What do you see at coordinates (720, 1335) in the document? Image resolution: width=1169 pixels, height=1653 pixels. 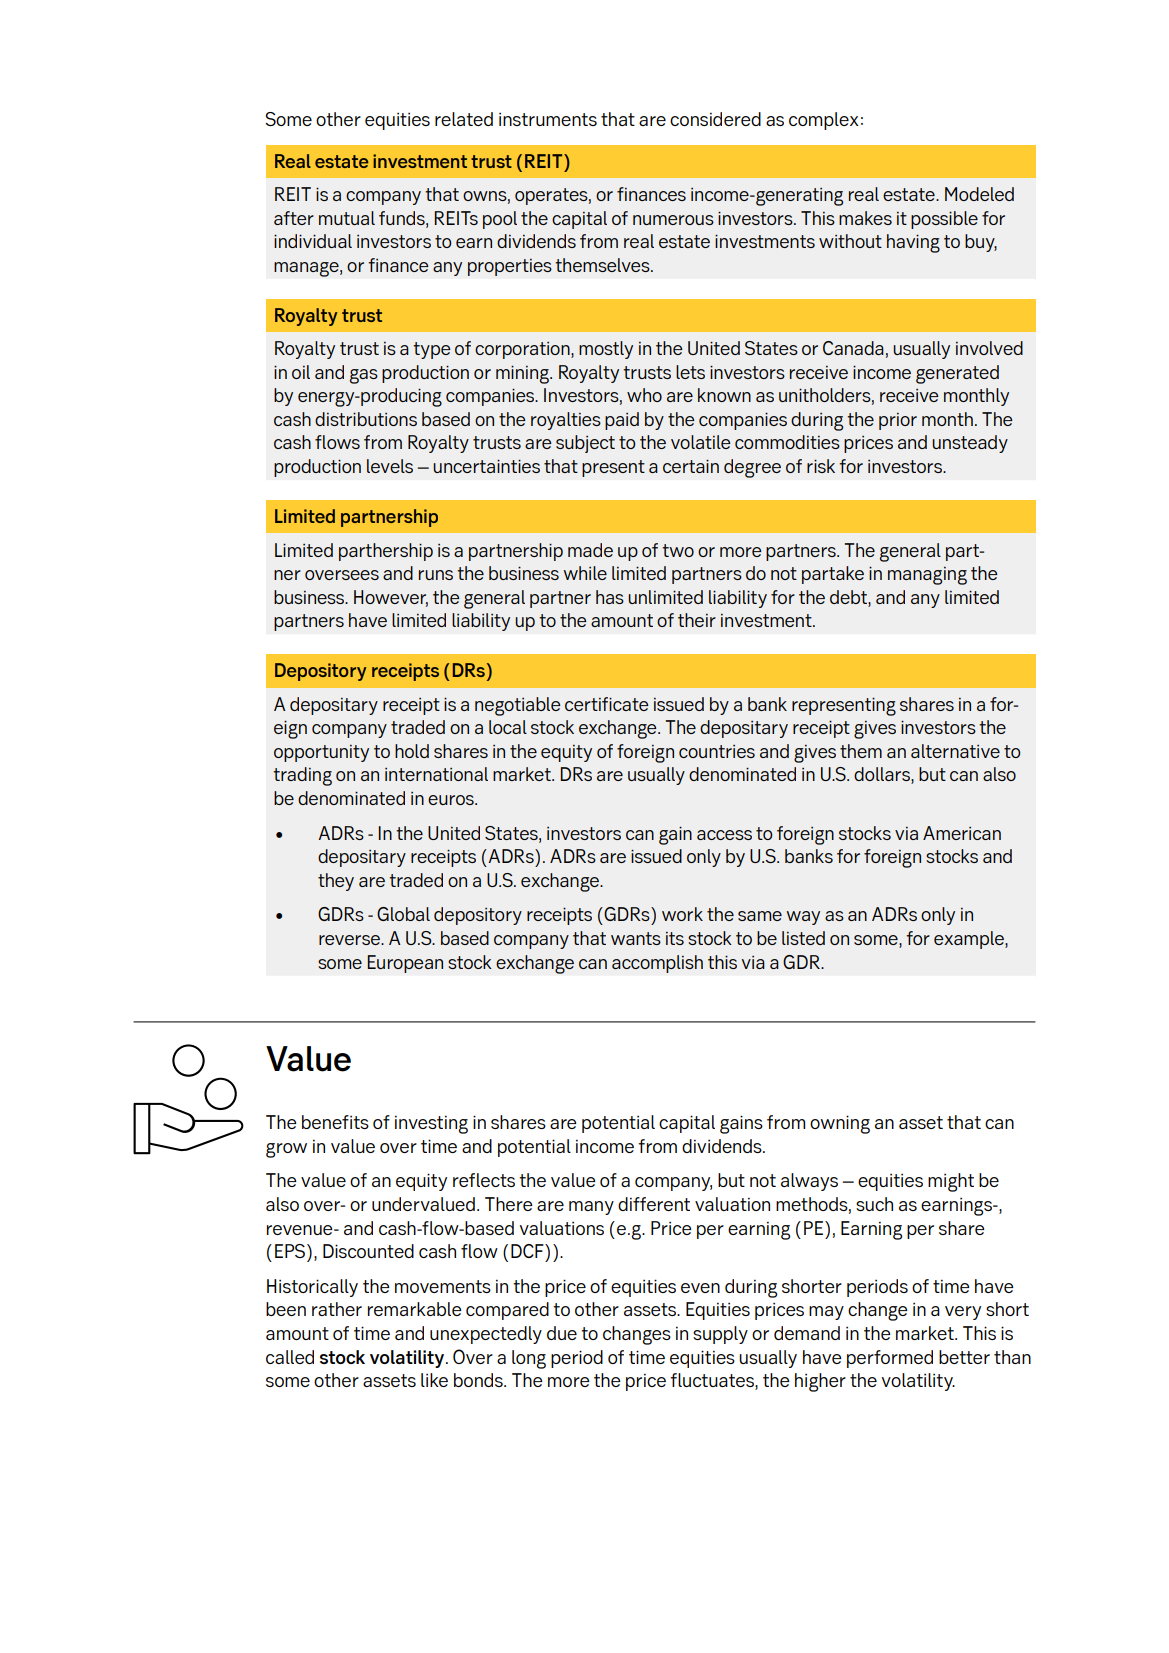 I see `supply` at bounding box center [720, 1335].
